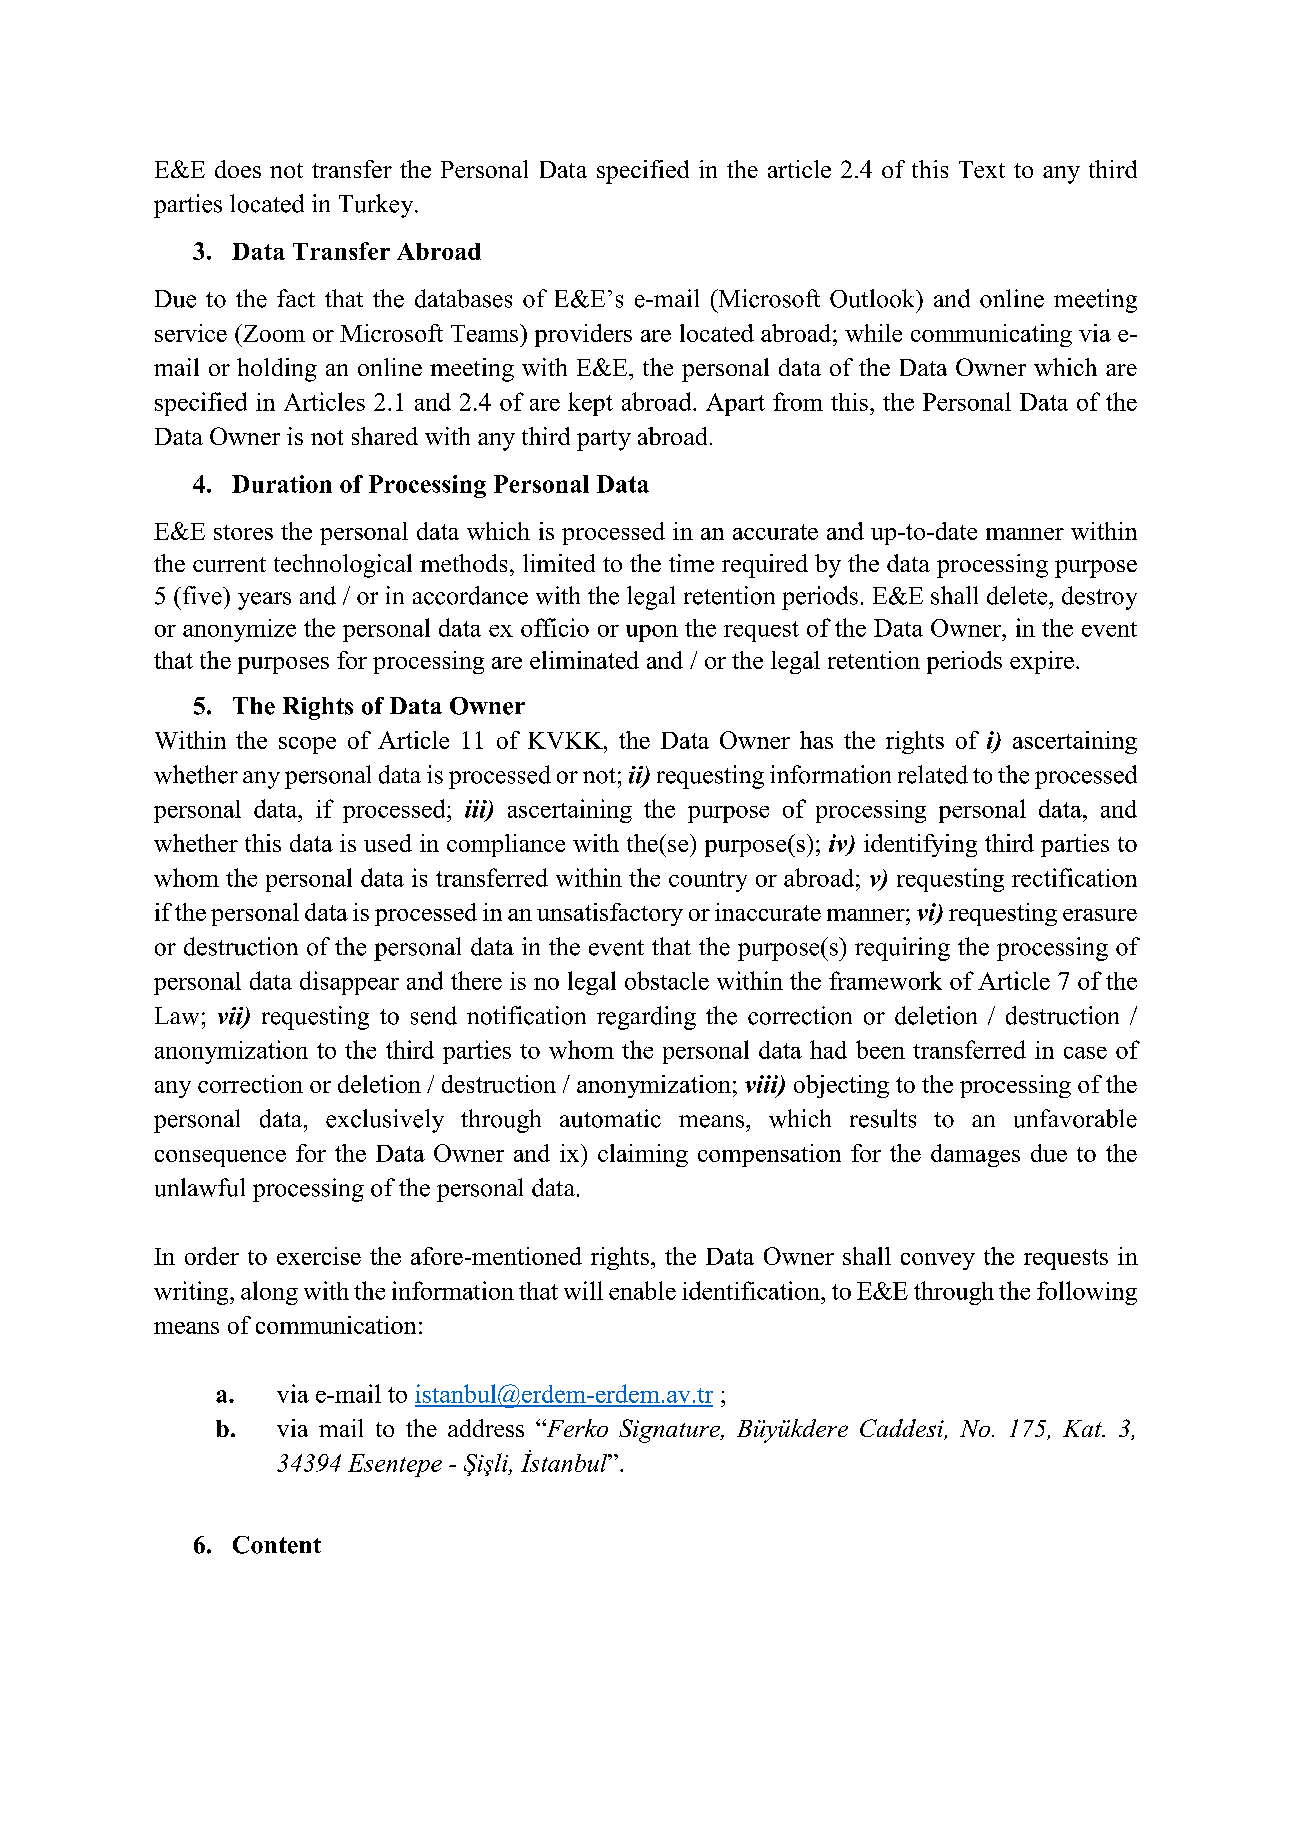 Image resolution: width=1291 pixels, height=1826 pixels. Describe the element at coordinates (1083, 1428) in the screenshot. I see `Kat` at that location.
